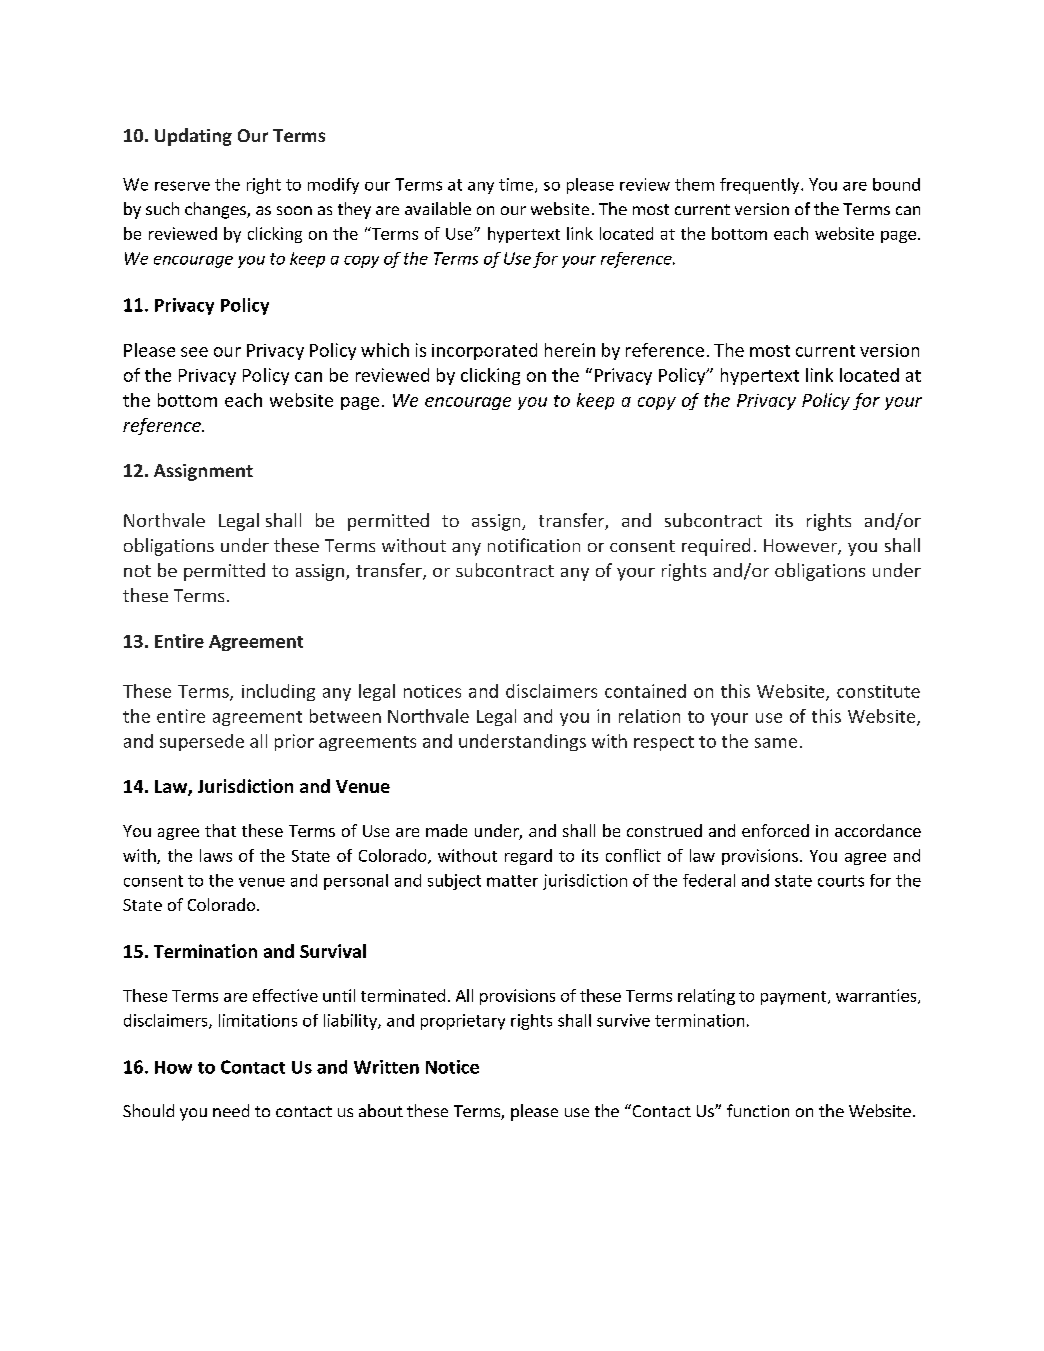 The height and width of the image is (1351, 1044). What do you see at coordinates (194, 352) in the image?
I see `see` at bounding box center [194, 352].
